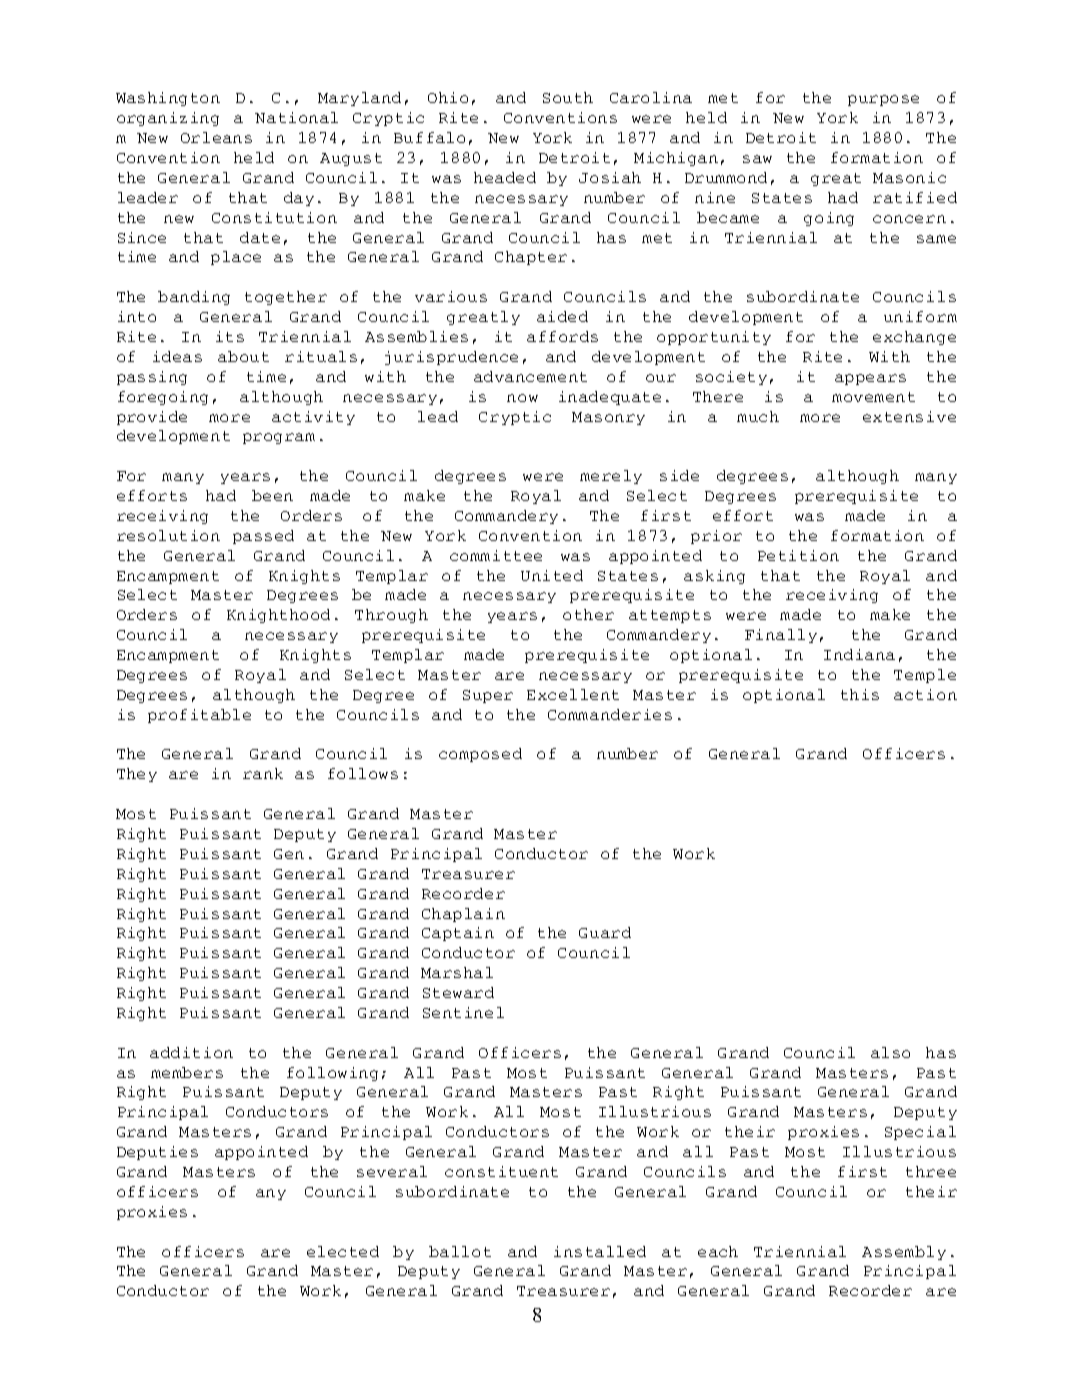  Describe the element at coordinates (860, 694) in the page. I see `this` at that location.
